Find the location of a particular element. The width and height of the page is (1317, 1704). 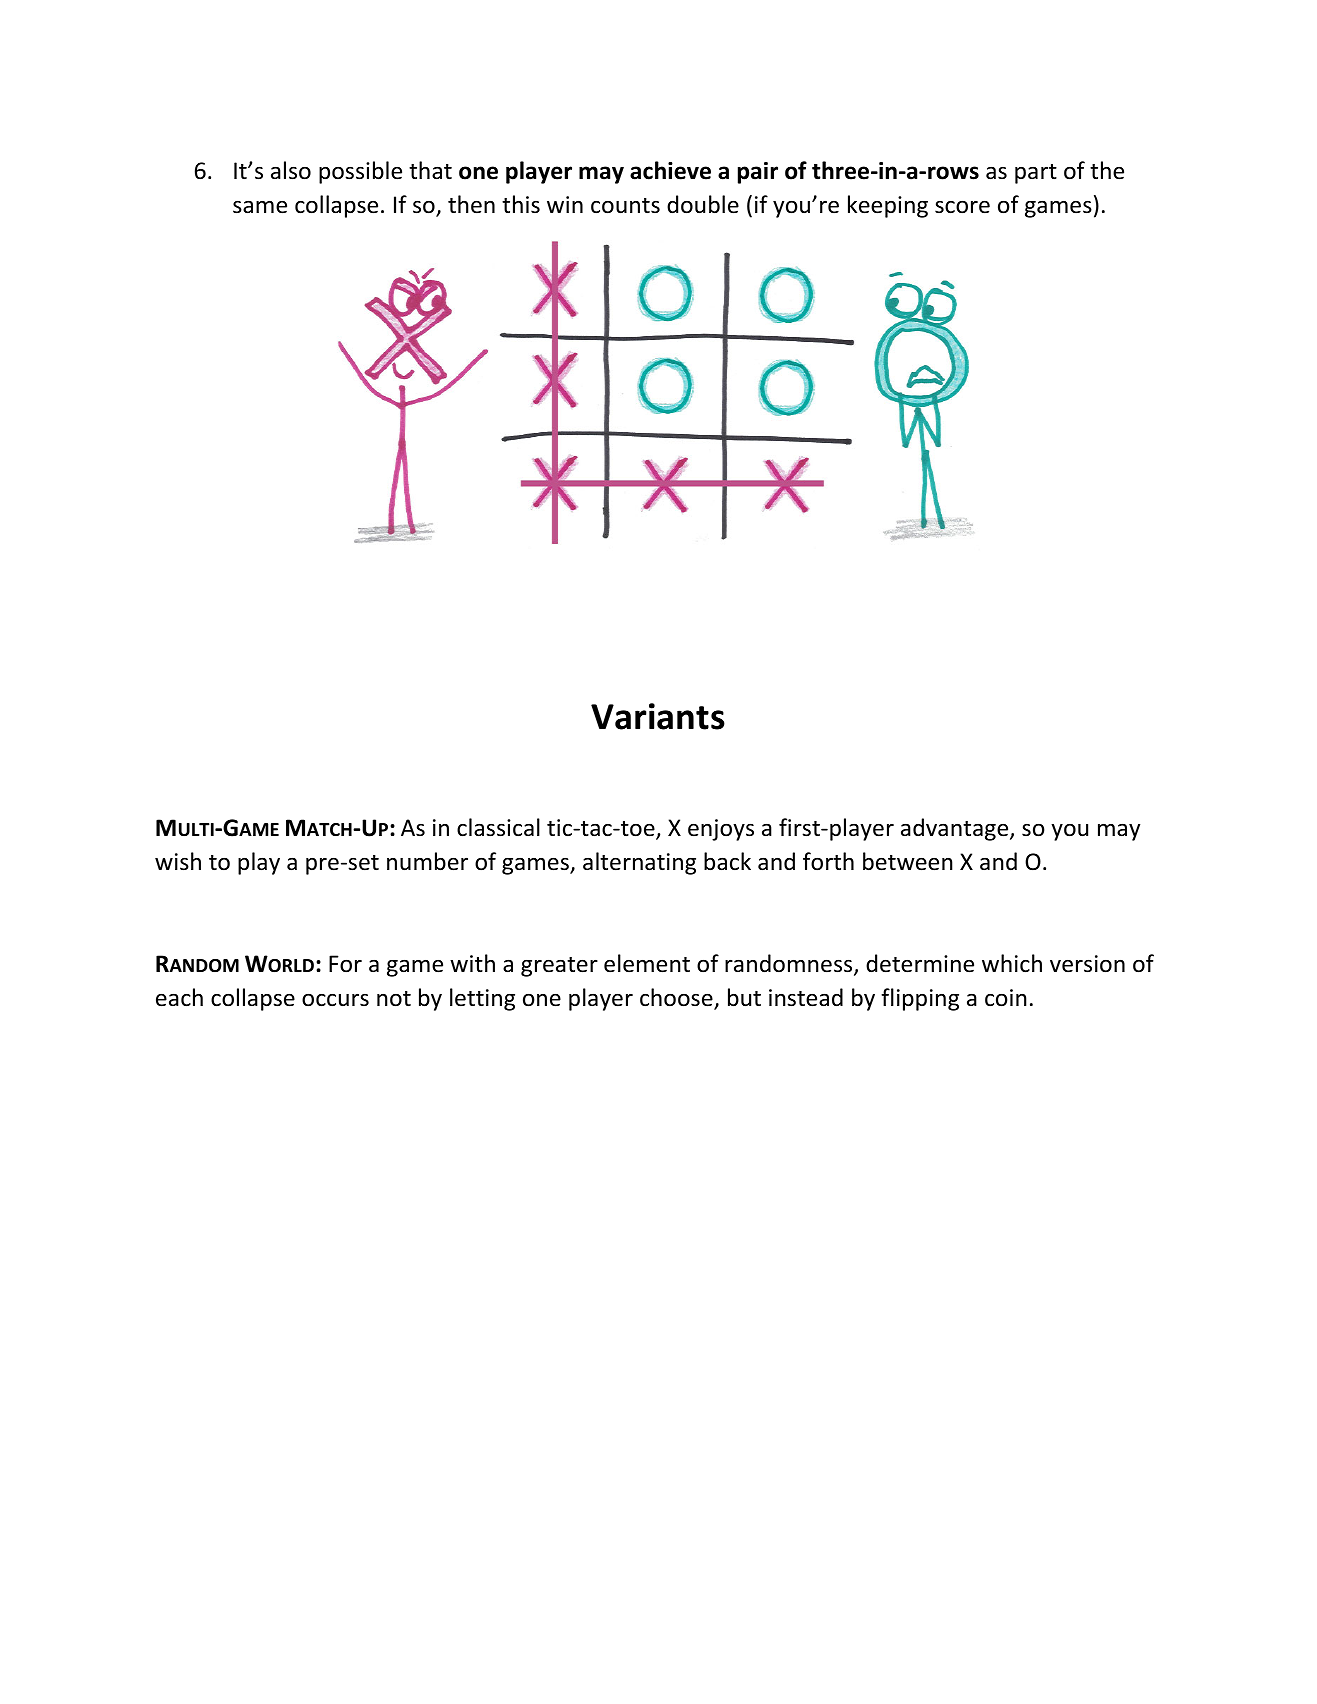

advantage is located at coordinates (956, 829).
